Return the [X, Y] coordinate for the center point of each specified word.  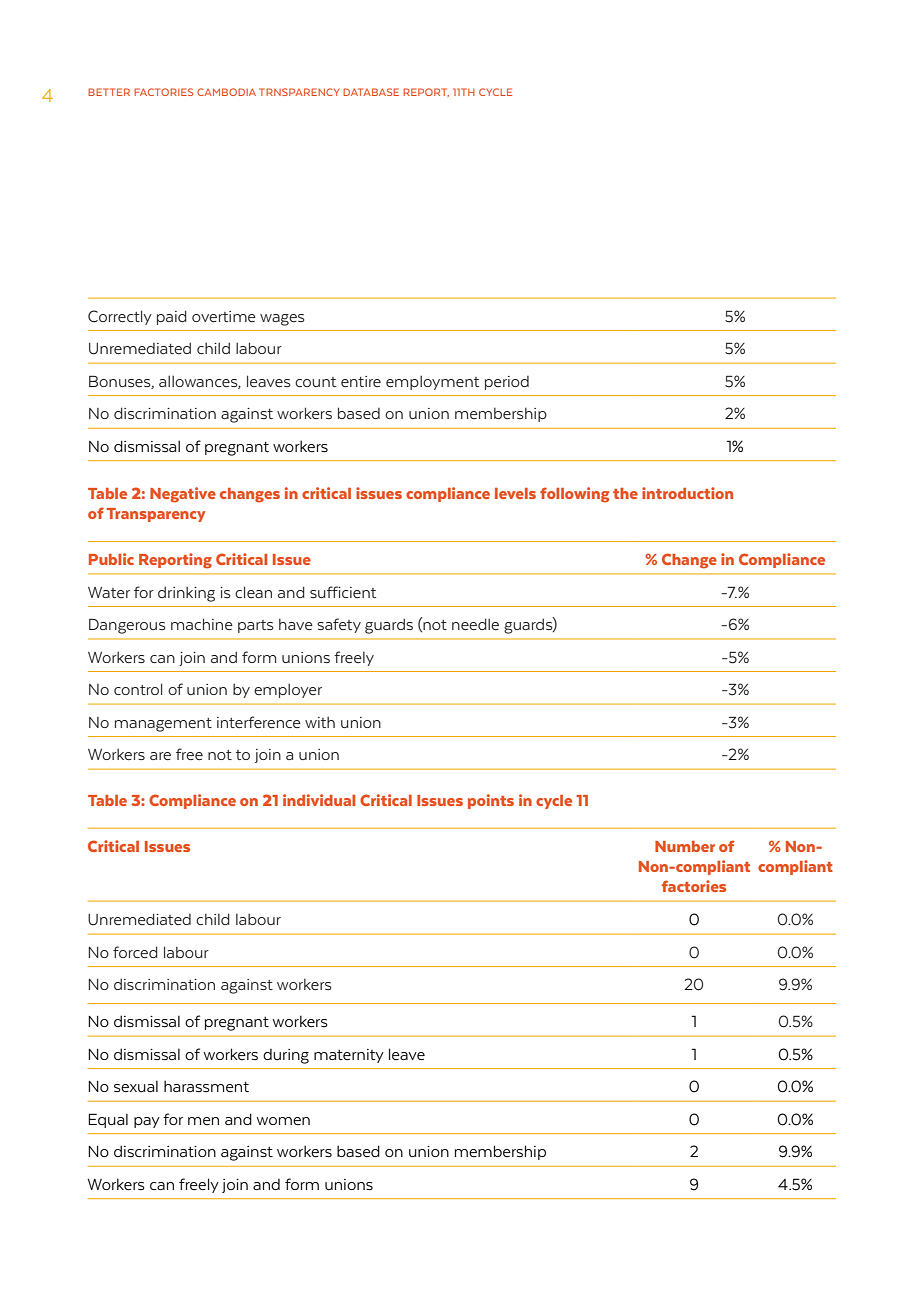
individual [319, 800]
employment [432, 382]
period [507, 383]
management [163, 725]
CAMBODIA [226, 92]
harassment [206, 1086]
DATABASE [371, 92]
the [625, 493]
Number [685, 846]
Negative [183, 495]
